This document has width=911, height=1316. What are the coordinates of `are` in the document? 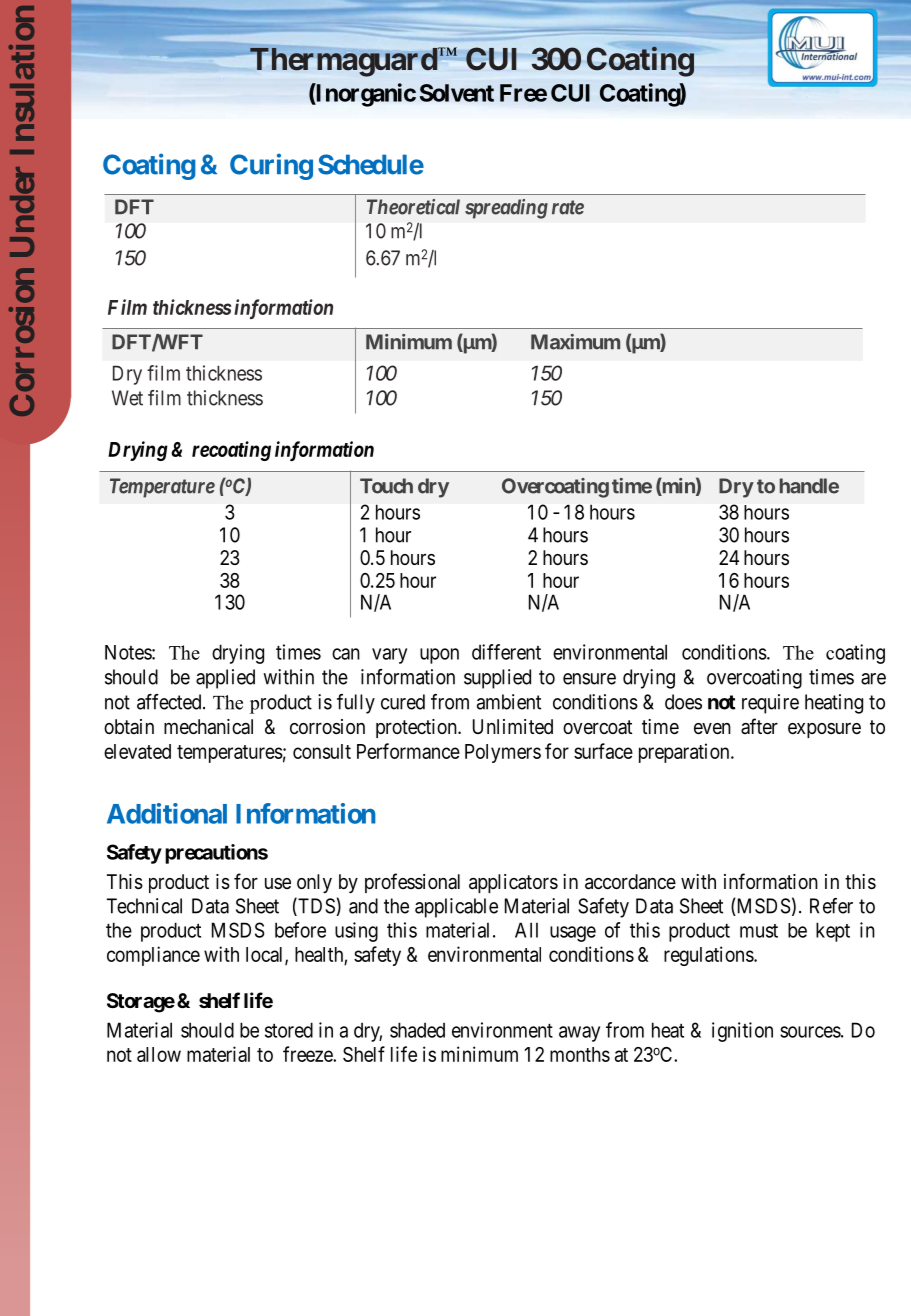 It's located at (873, 679).
